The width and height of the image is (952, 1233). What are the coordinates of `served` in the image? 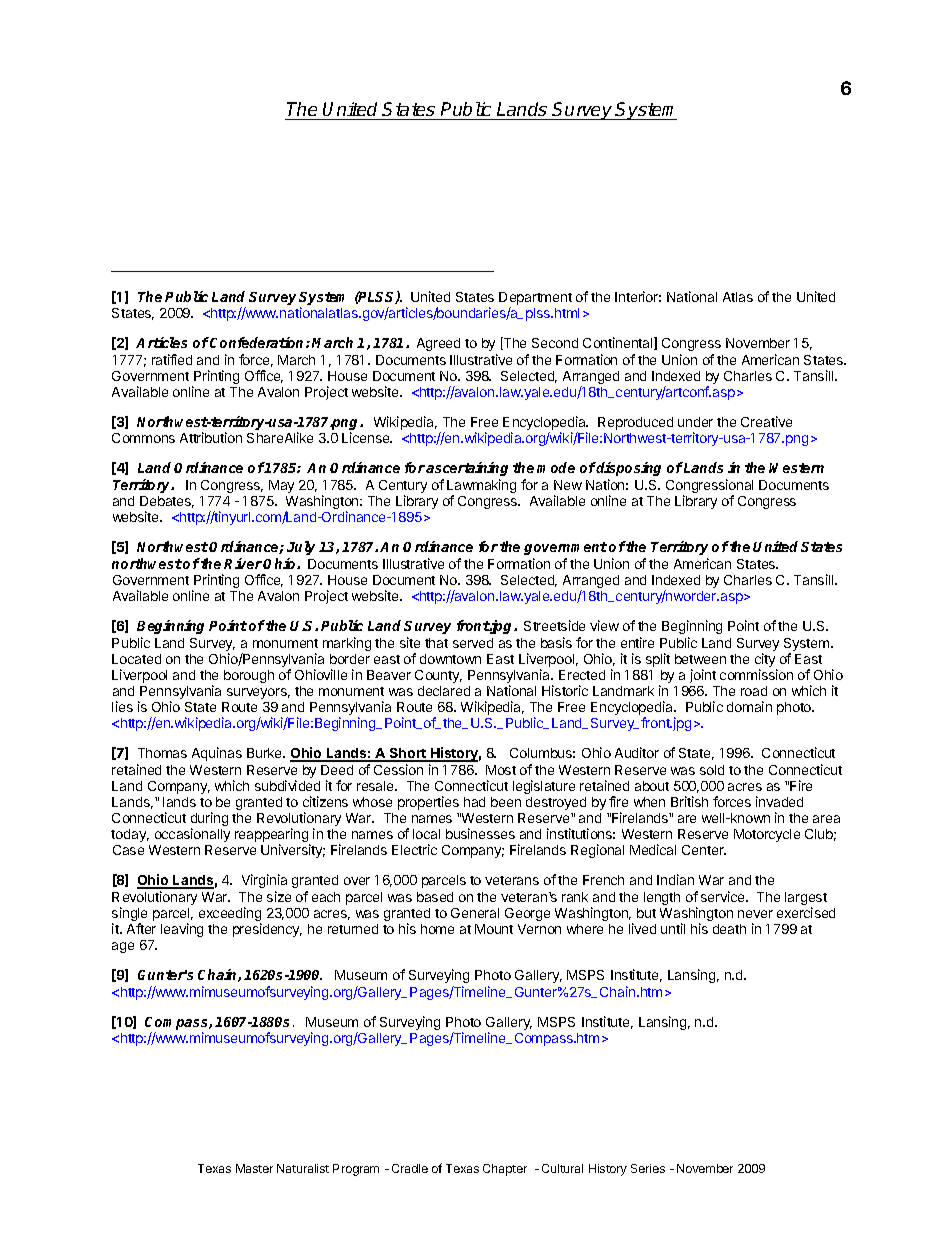 It's located at (473, 643).
